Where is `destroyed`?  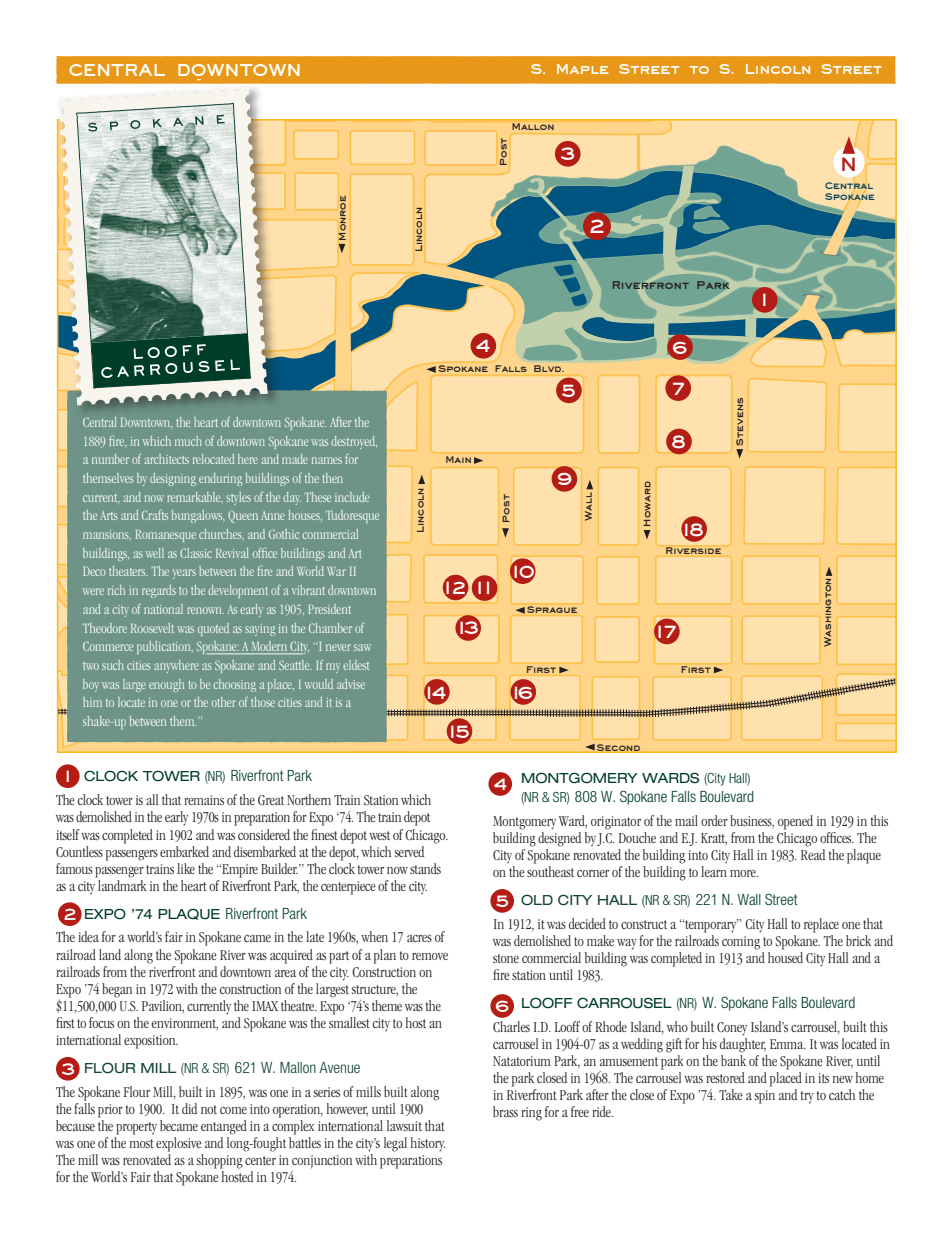 destroyed is located at coordinates (354, 442).
